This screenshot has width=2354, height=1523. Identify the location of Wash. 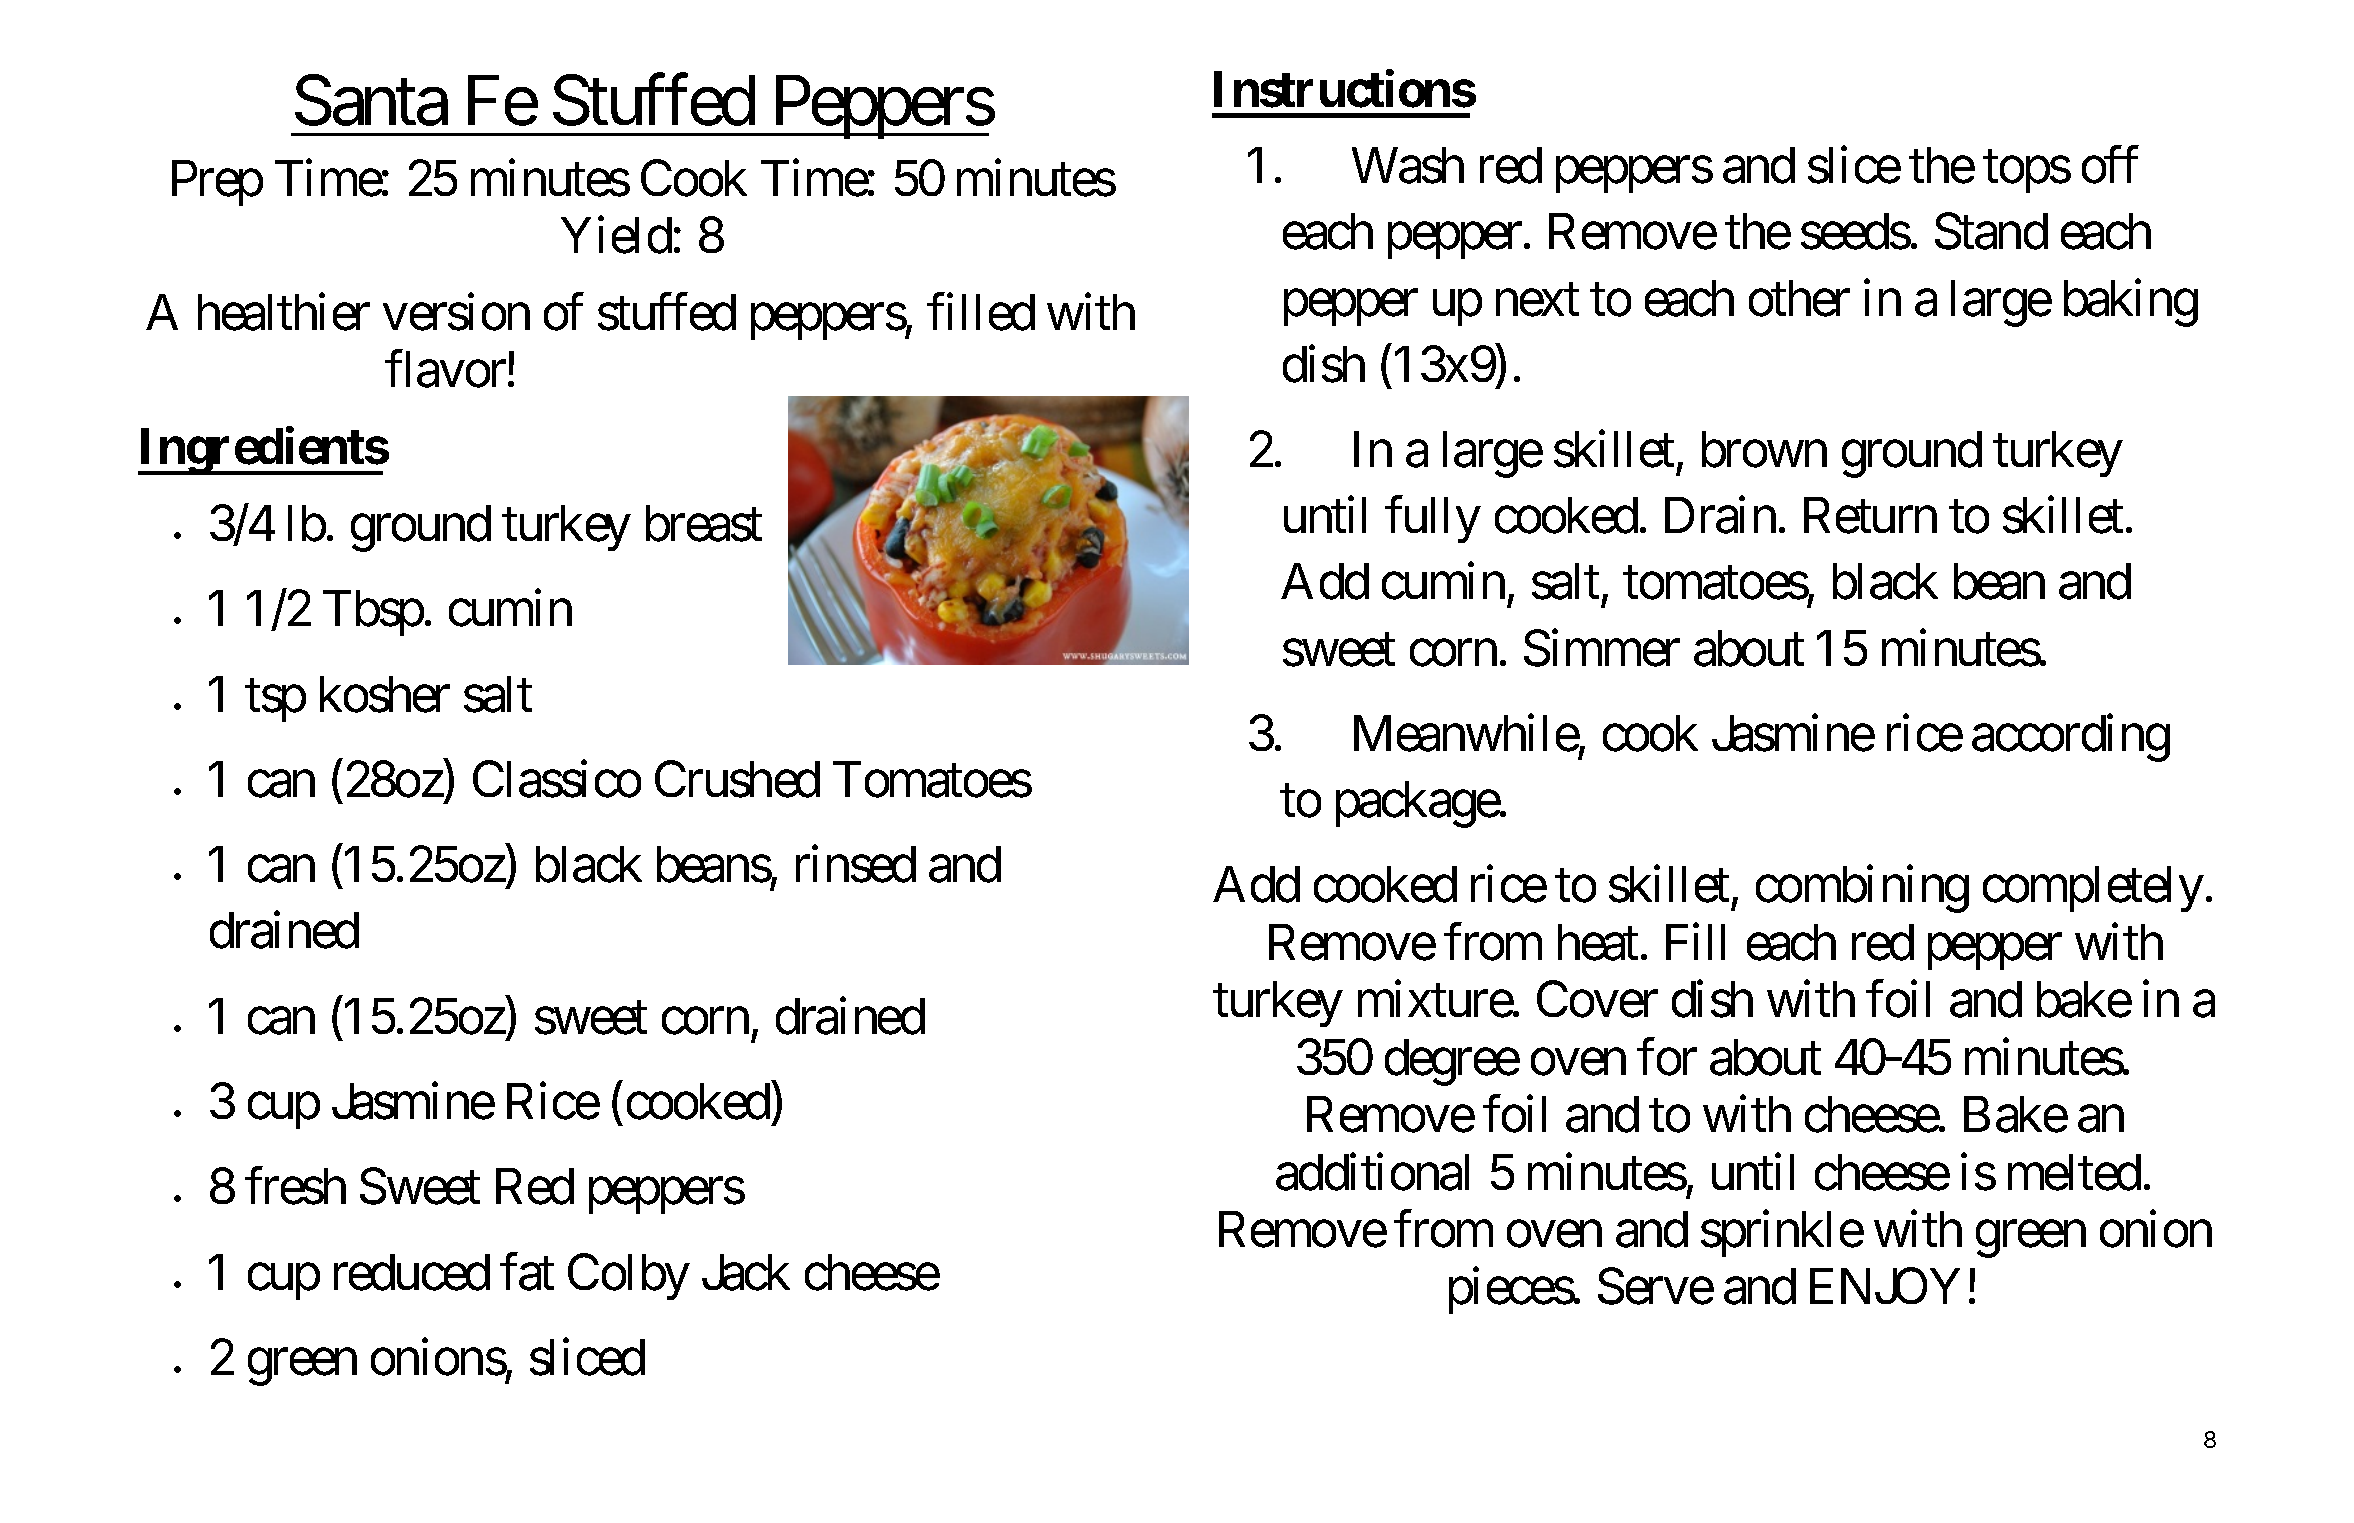
(1408, 165).
